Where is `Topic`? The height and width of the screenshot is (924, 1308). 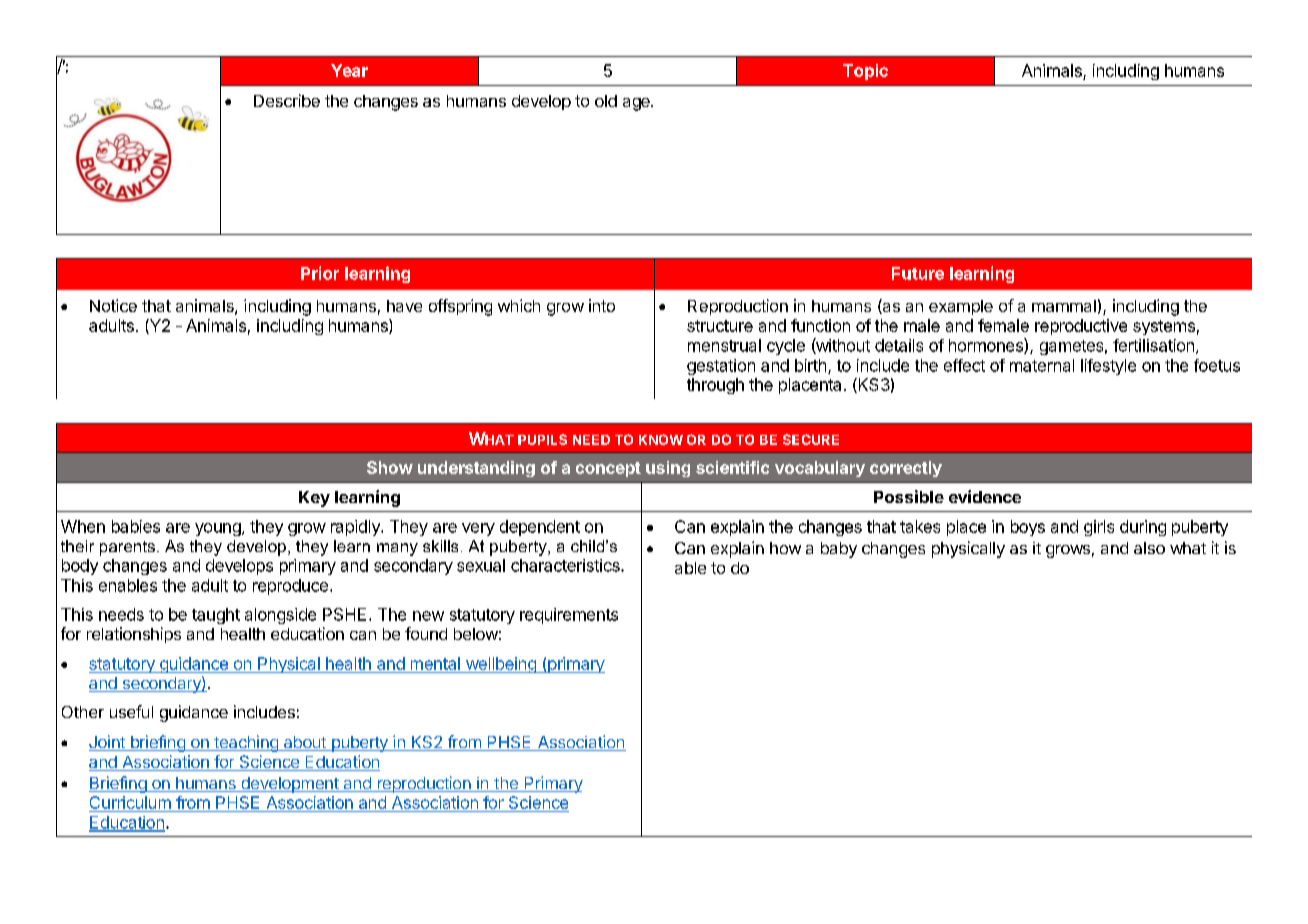
Topic is located at coordinates (865, 72).
